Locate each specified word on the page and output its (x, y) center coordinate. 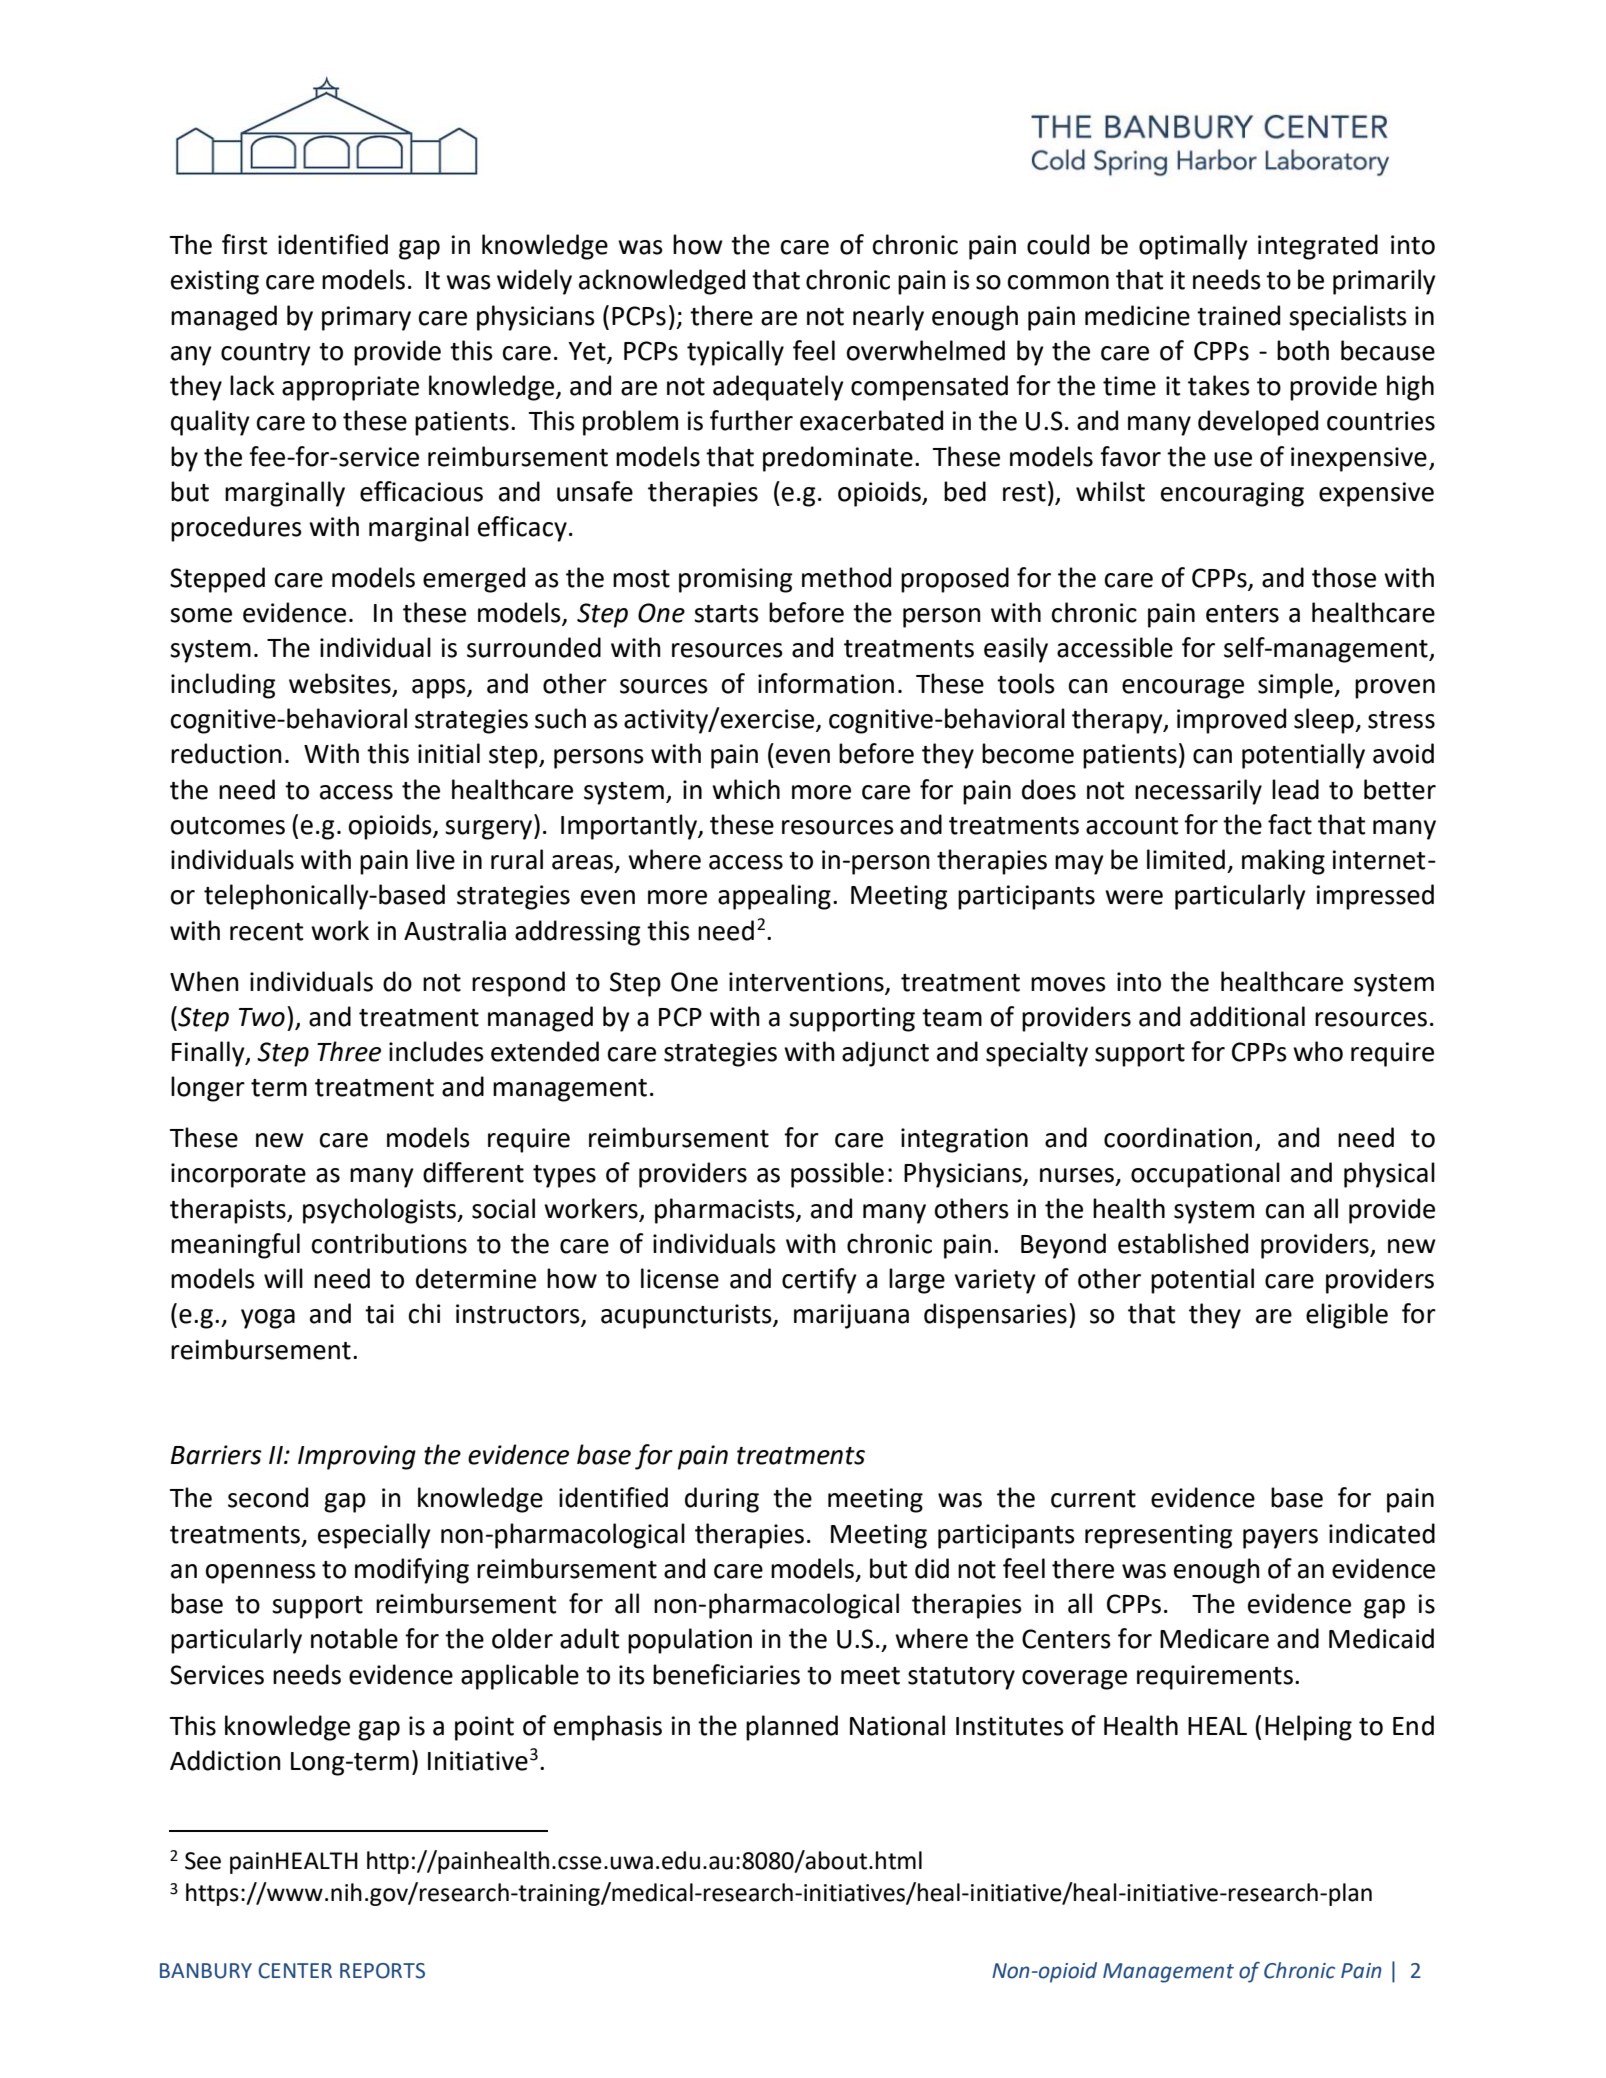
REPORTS (382, 1971)
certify (819, 1281)
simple (1296, 686)
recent (266, 932)
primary (366, 318)
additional (1247, 1016)
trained (1238, 315)
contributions (389, 1243)
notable (354, 1638)
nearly (888, 318)
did (932, 1568)
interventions (806, 982)
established (1183, 1243)
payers (1280, 1539)
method (846, 577)
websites (341, 684)
